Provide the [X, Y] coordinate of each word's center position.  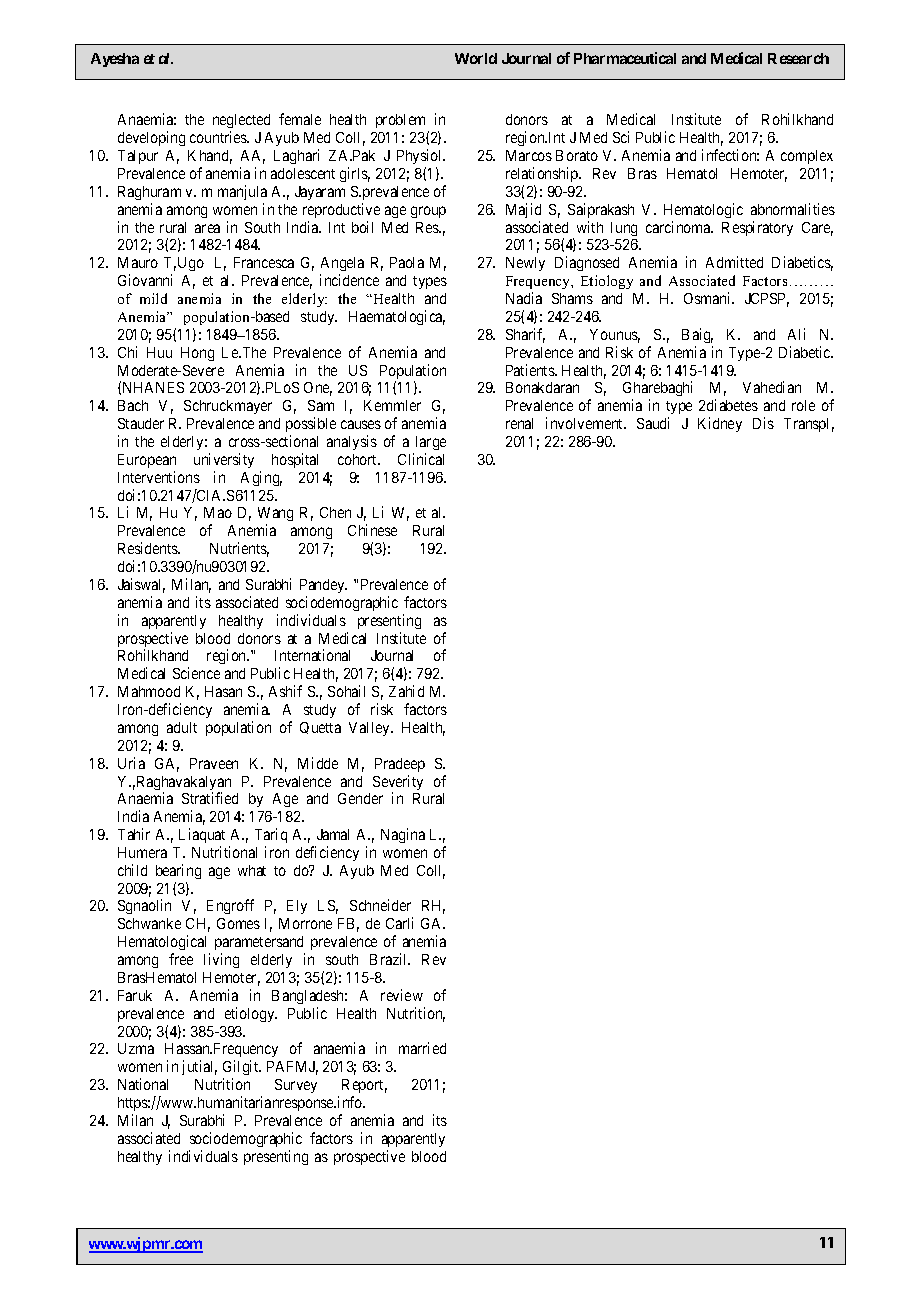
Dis [763, 423]
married [422, 1048]
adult [182, 727]
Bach [133, 405]
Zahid [406, 691]
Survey [296, 1086]
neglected [241, 123]
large [431, 443]
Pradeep [400, 765]
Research [798, 58]
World [476, 58]
